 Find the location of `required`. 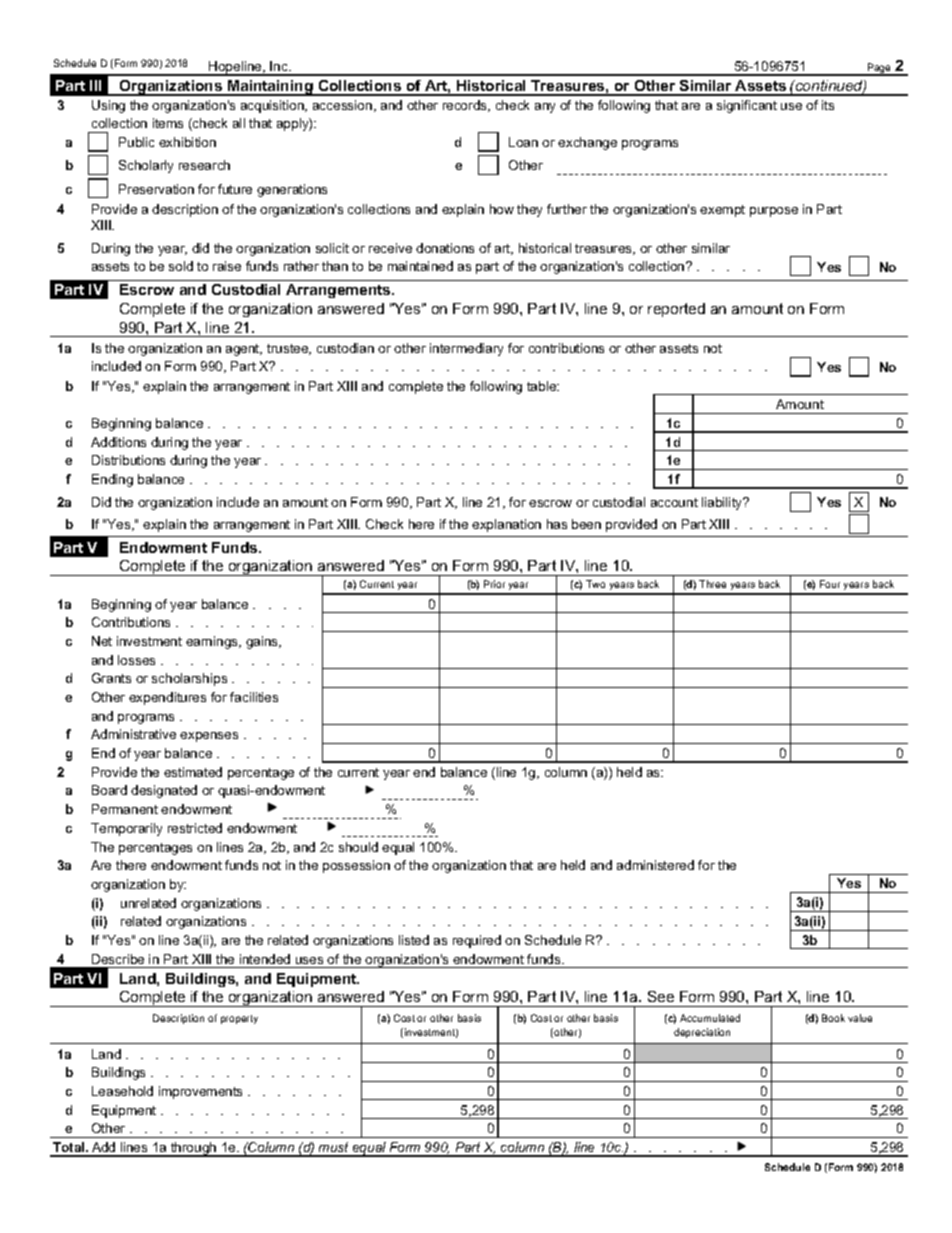

required is located at coordinates (477, 941).
